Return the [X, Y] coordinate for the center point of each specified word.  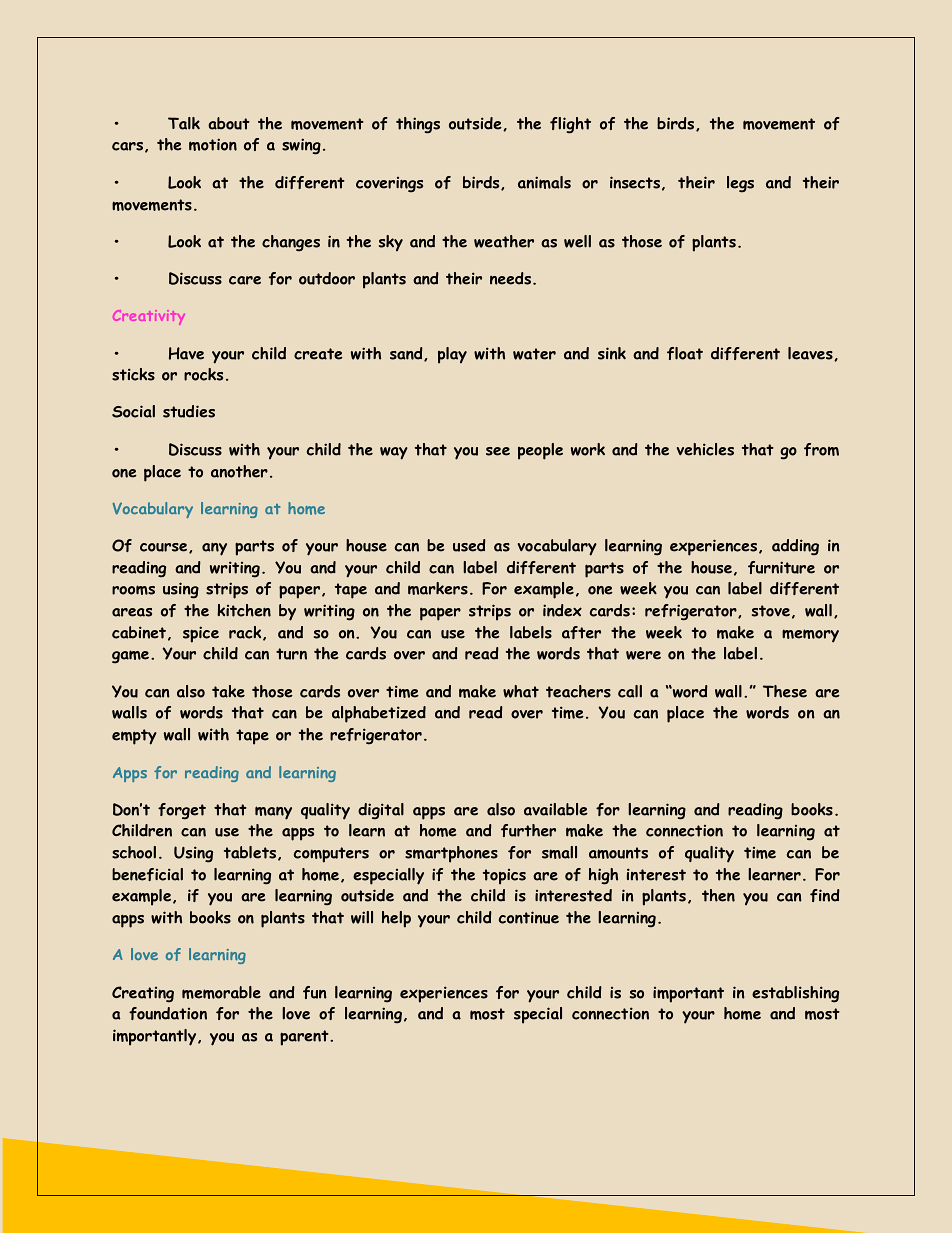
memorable [221, 992]
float [685, 353]
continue [529, 917]
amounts [618, 853]
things [418, 125]
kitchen [244, 610]
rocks [203, 374]
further [528, 830]
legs [740, 184]
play [452, 355]
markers [438, 588]
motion [213, 144]
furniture [781, 567]
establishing [795, 994]
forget [182, 811]
